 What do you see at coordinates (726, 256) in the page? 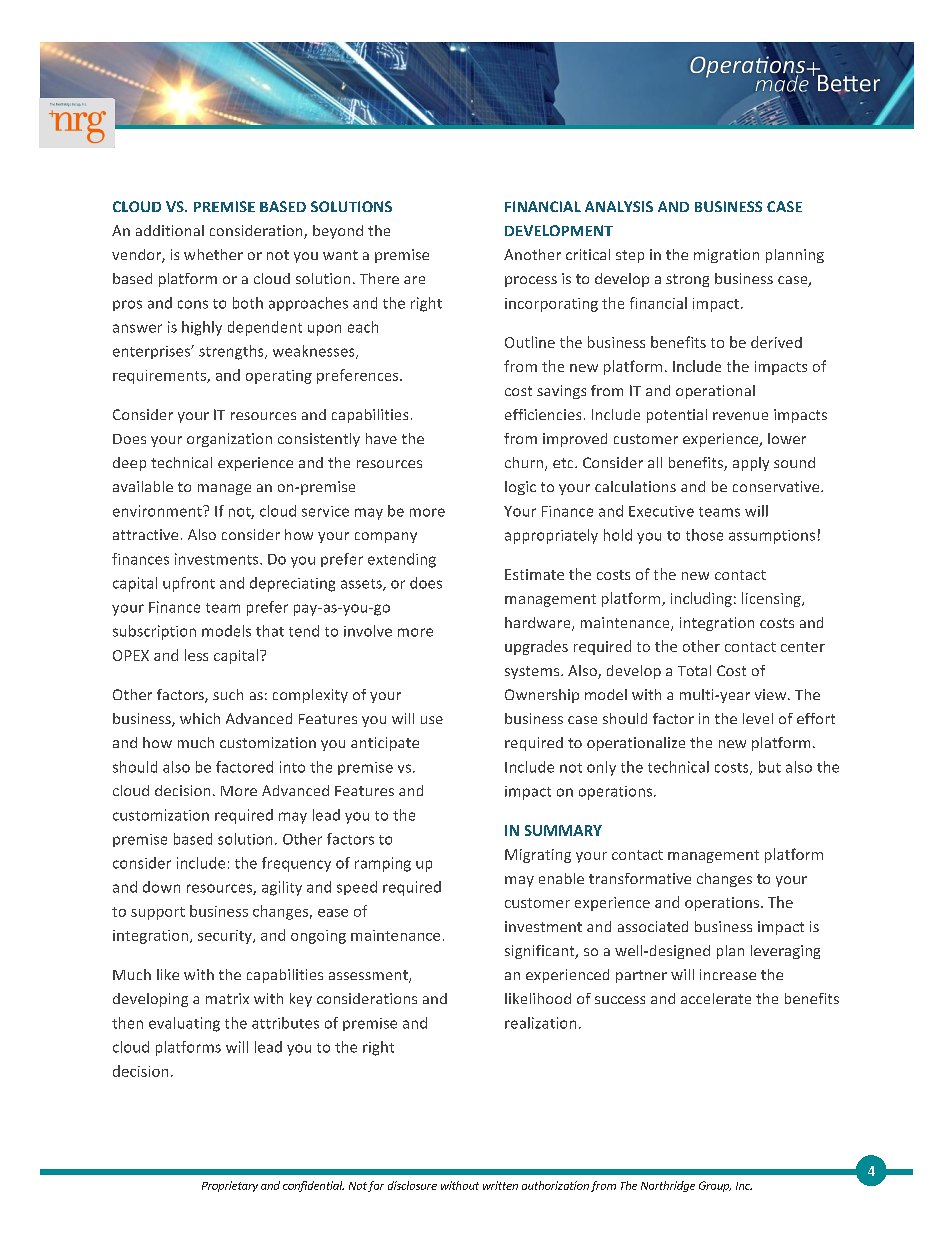
I see `migration` at bounding box center [726, 256].
